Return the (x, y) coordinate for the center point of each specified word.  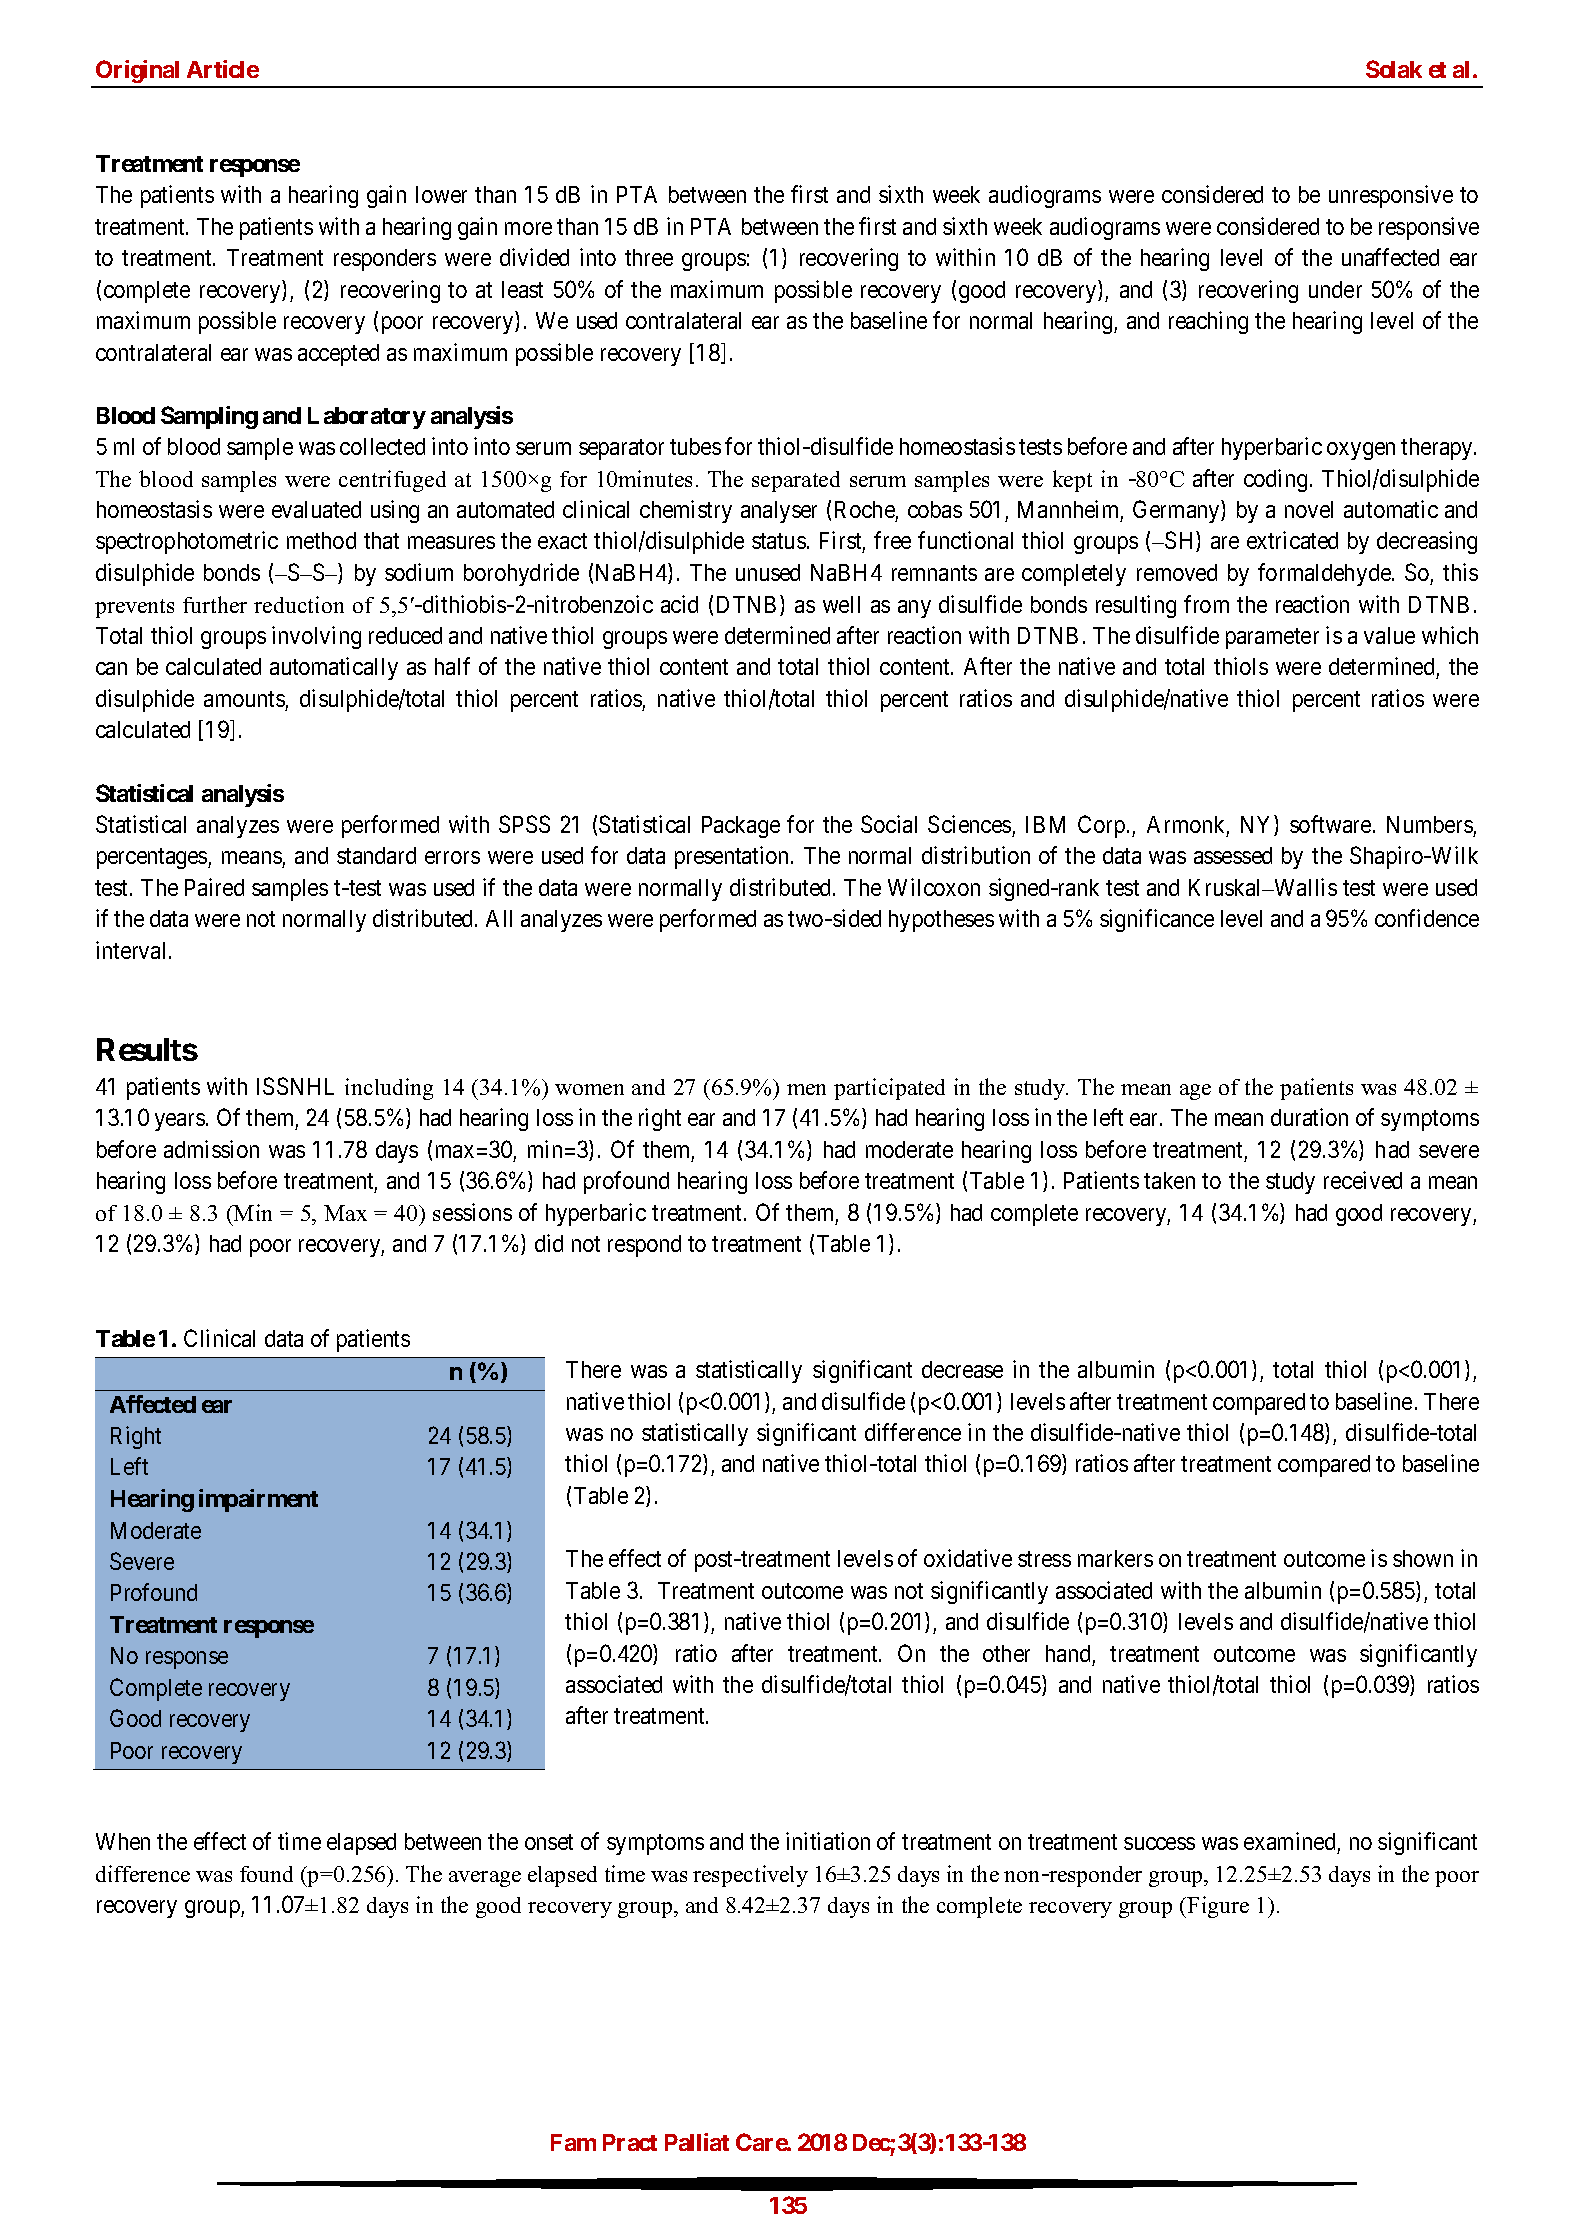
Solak (1394, 69)
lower (441, 194)
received (1363, 1180)
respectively (750, 1876)
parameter (1272, 638)
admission (211, 1149)
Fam (573, 2142)
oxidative (968, 1558)
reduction (299, 604)
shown (1423, 1558)
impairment (258, 1500)
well (841, 604)
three (649, 257)
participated (889, 1089)
